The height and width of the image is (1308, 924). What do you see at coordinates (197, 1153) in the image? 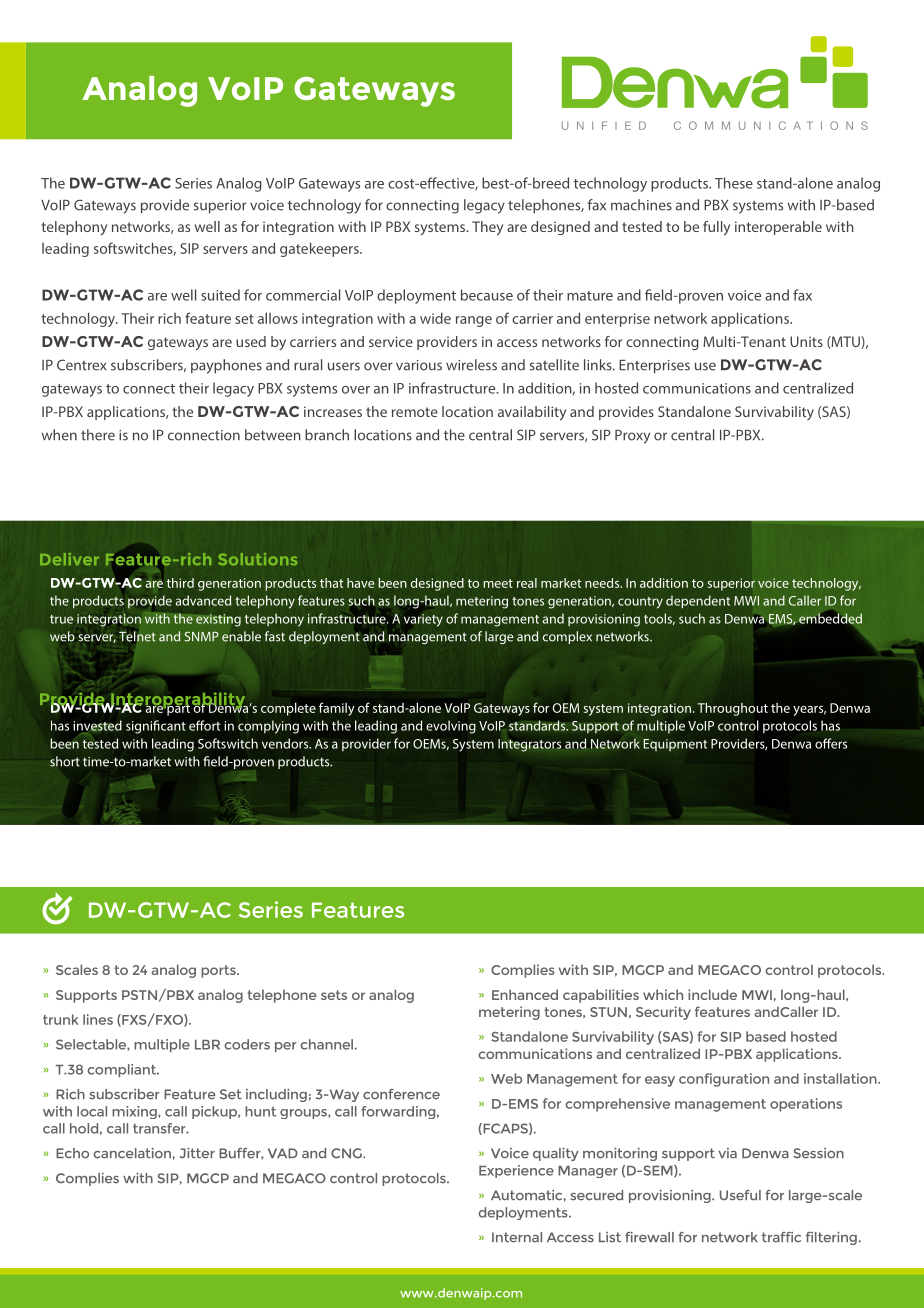
I see `Jitter` at bounding box center [197, 1153].
